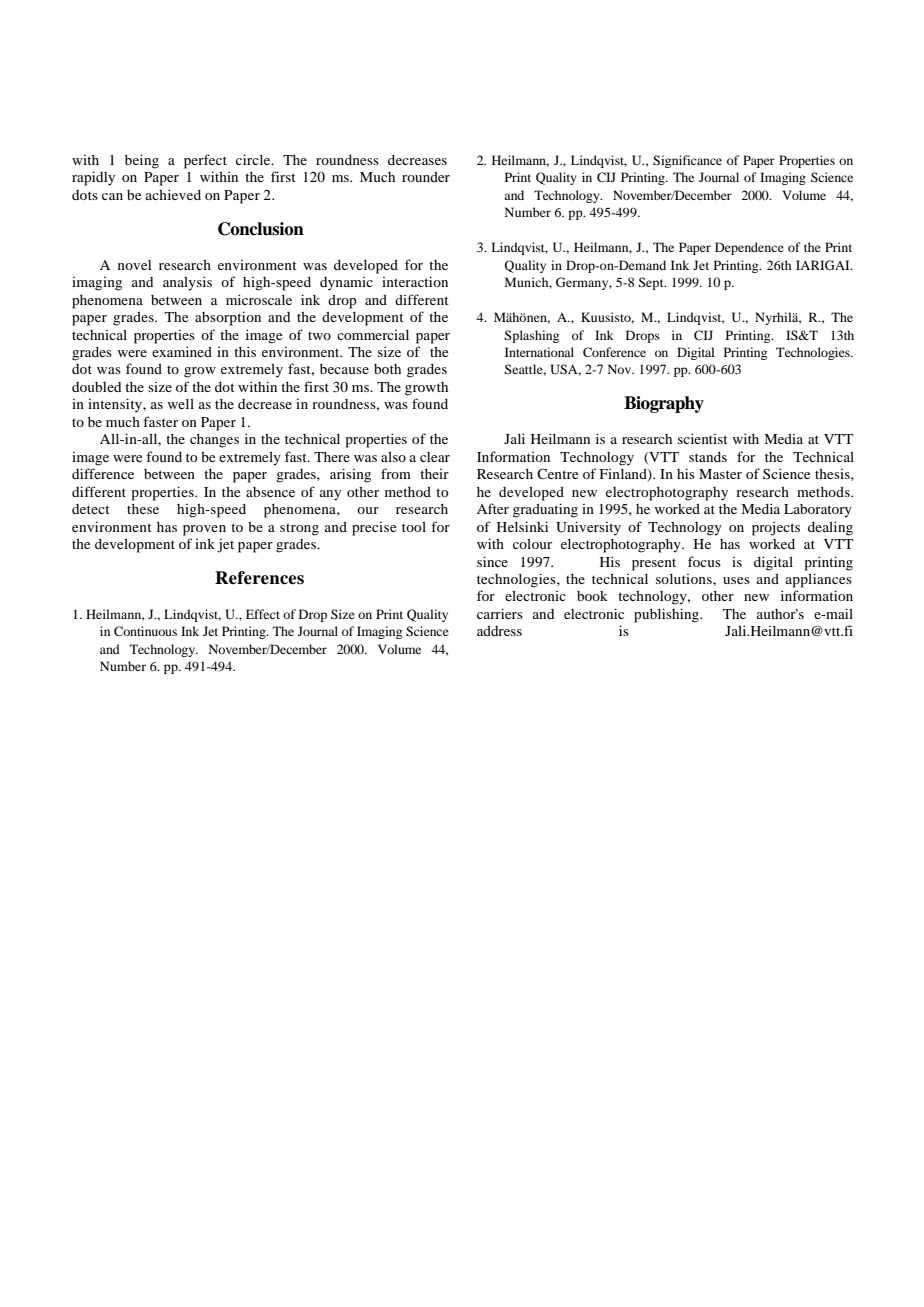 Image resolution: width=924 pixels, height=1307 pixels. I want to click on analysis, so click(187, 283).
